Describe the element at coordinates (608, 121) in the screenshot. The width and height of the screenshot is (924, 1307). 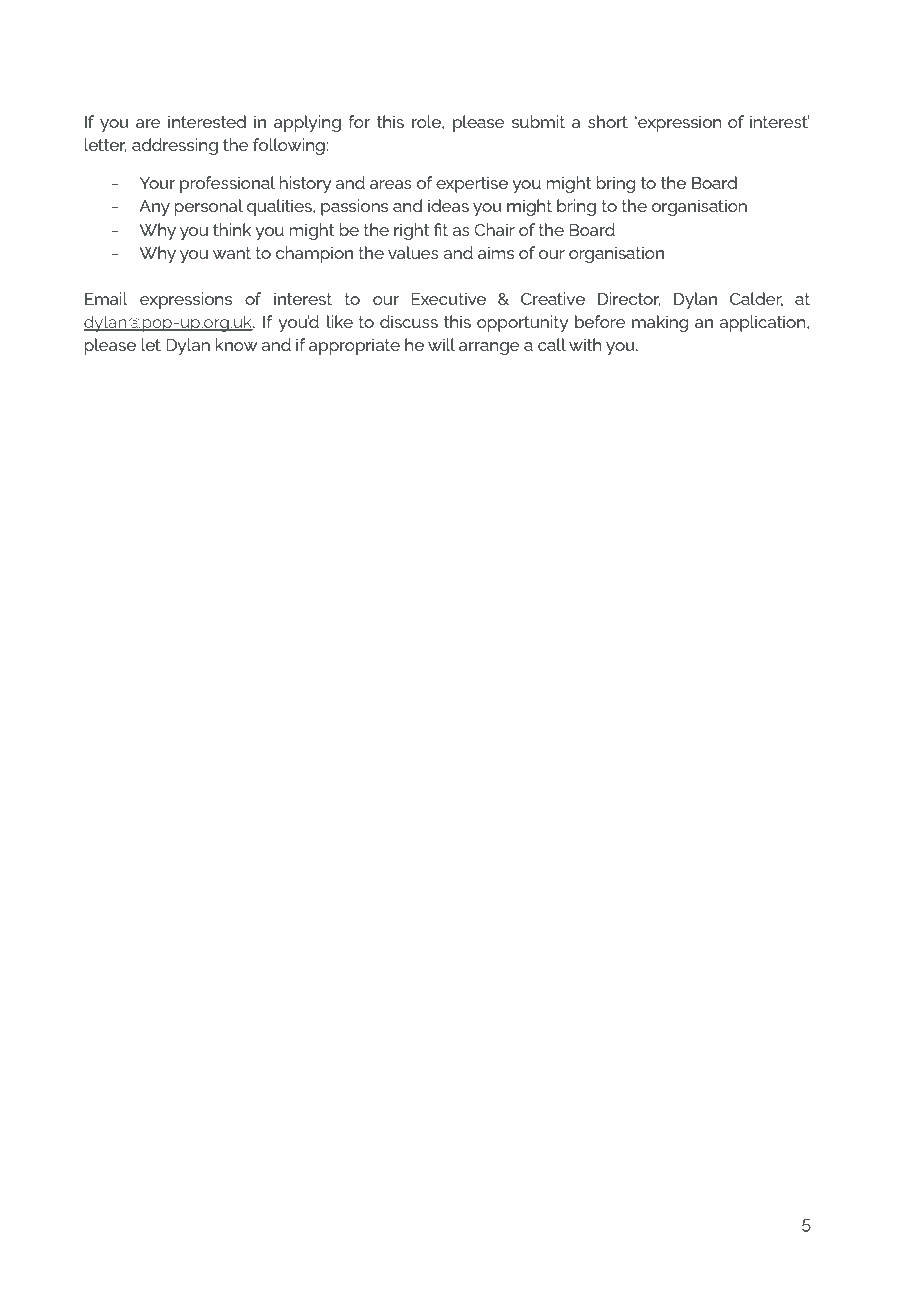
I see `short` at that location.
